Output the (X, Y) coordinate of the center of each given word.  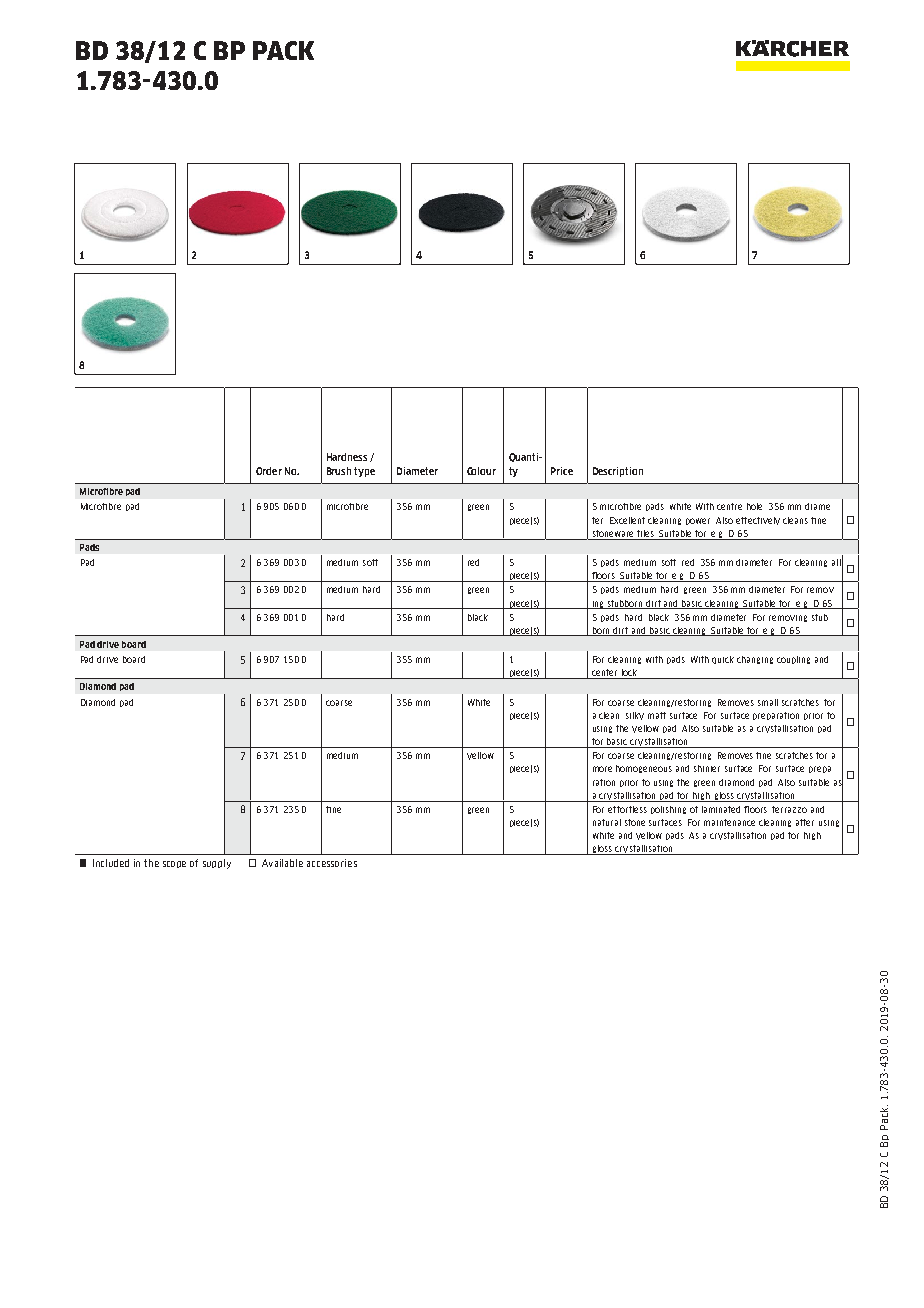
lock (629, 674)
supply (217, 864)
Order (269, 471)
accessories (332, 863)
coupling (793, 660)
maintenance (729, 822)
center (605, 674)
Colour (481, 471)
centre (729, 506)
